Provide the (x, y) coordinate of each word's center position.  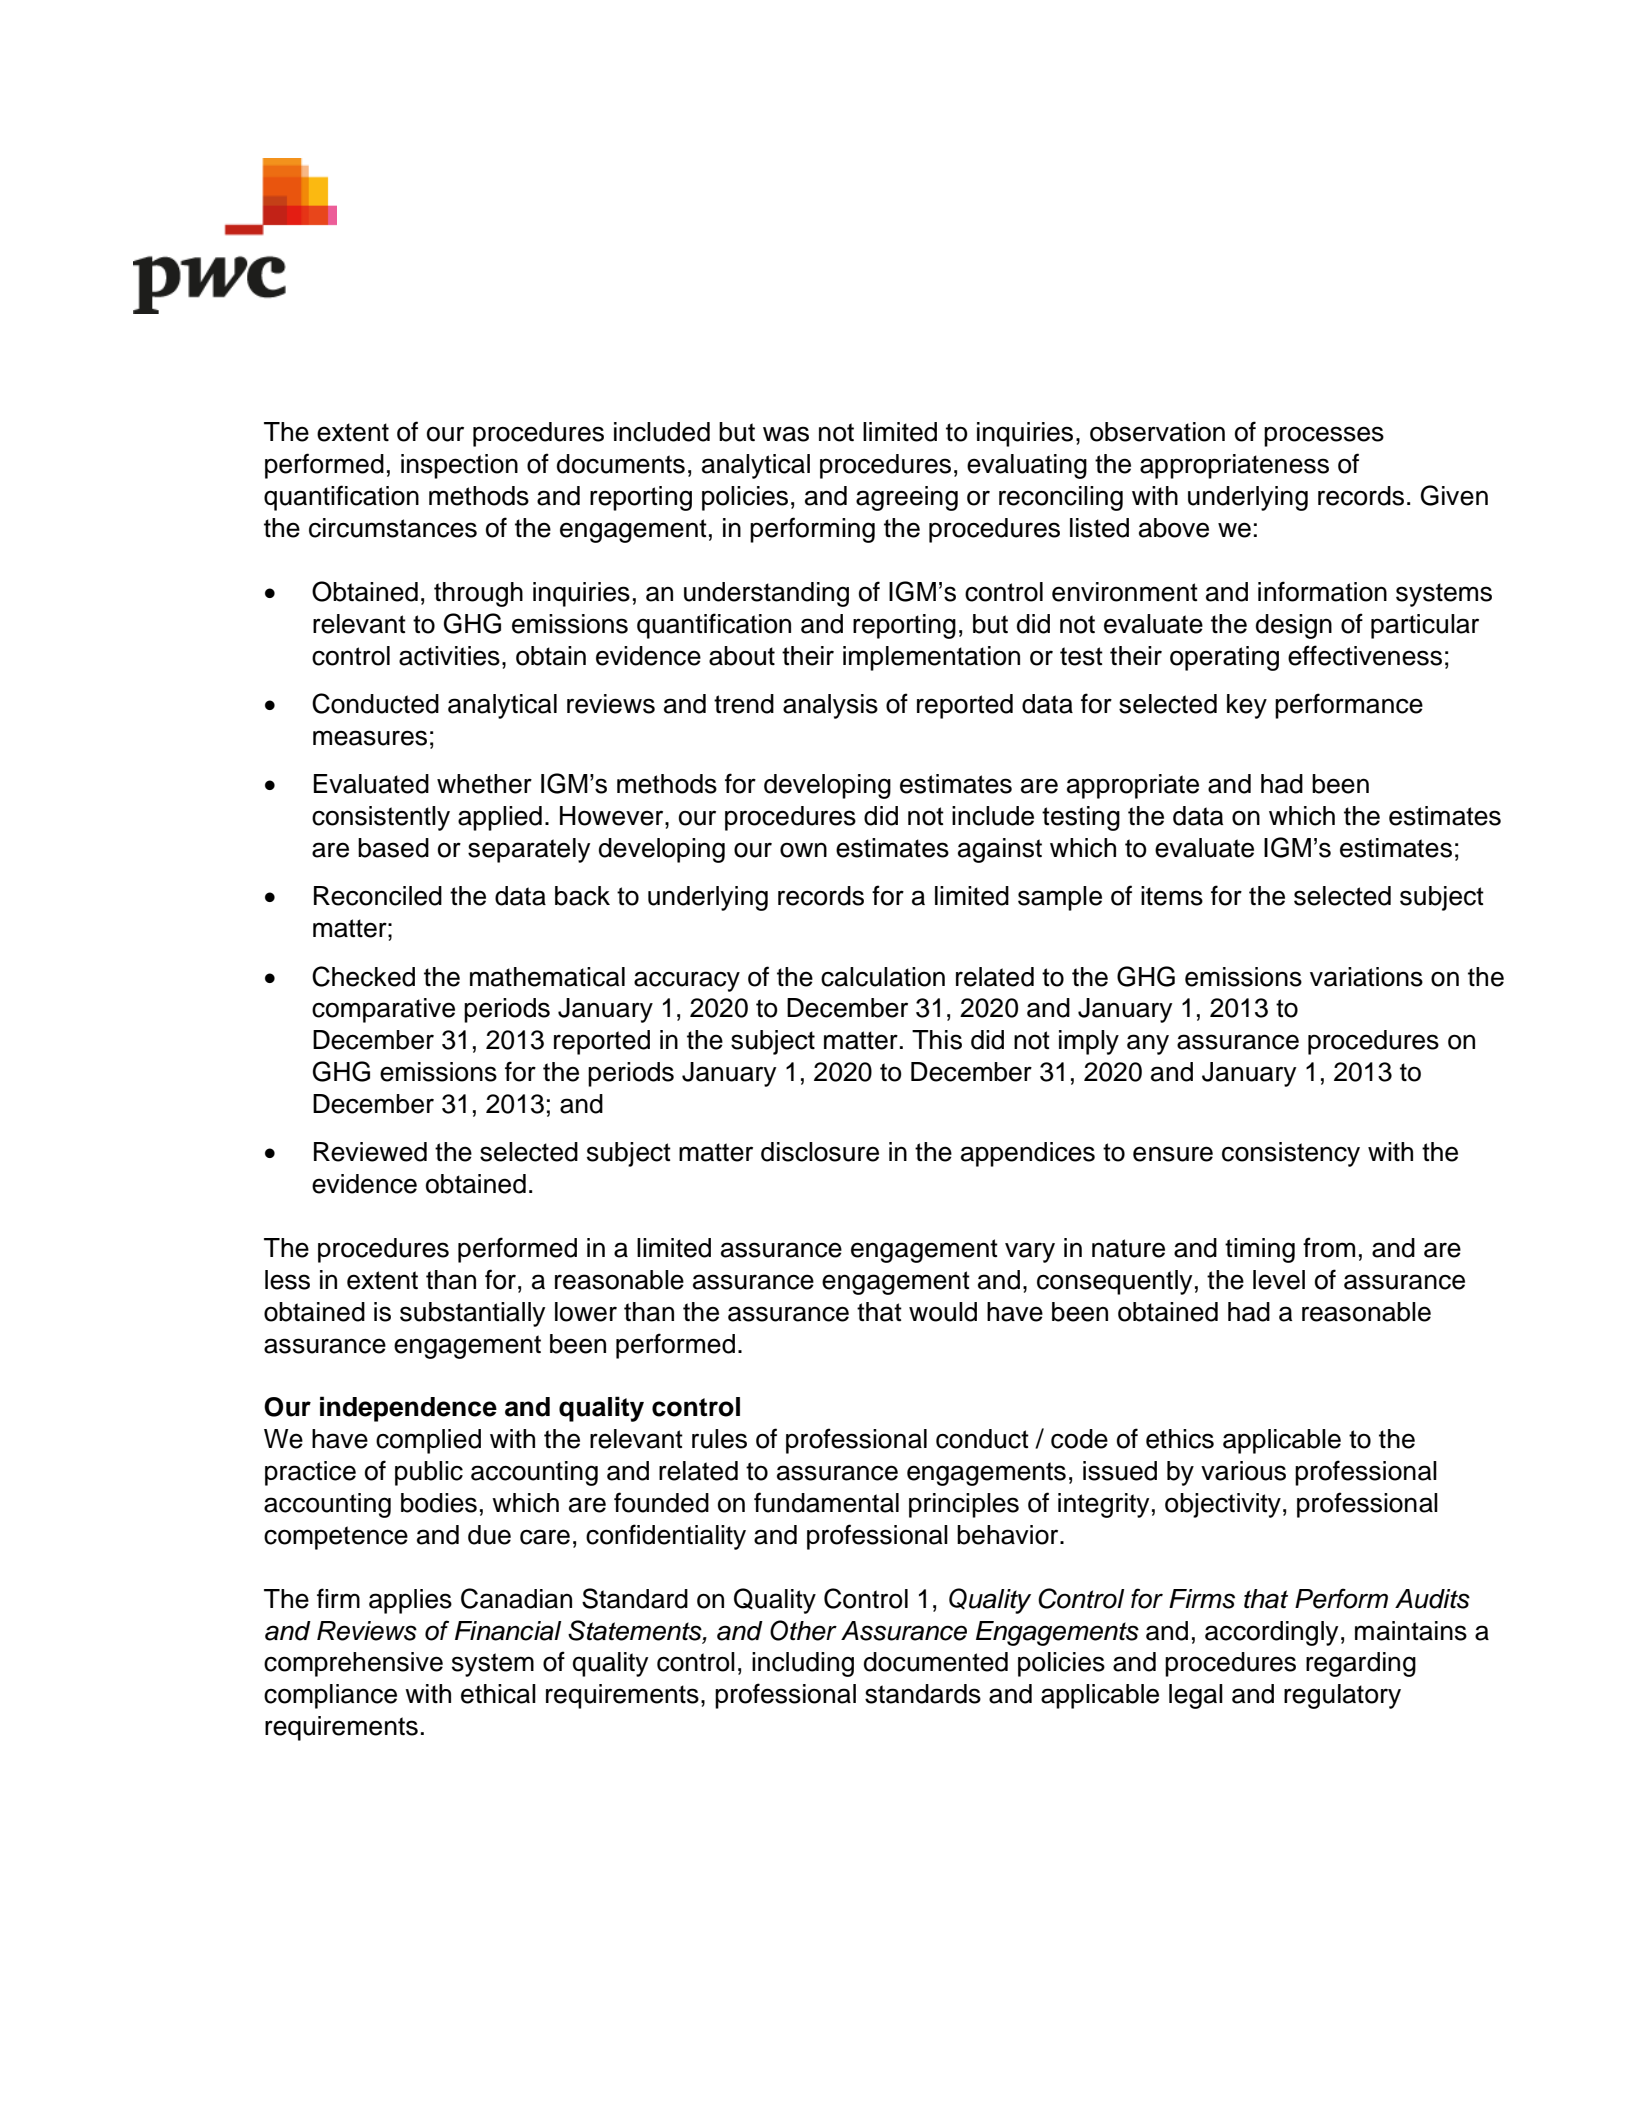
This (937, 1040)
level (1279, 1280)
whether (484, 784)
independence (408, 1409)
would (943, 1312)
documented (936, 1662)
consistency (1291, 1154)
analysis (830, 706)
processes (1324, 436)
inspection (459, 466)
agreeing (907, 498)
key (1247, 706)
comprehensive (353, 1664)
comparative (383, 1010)
